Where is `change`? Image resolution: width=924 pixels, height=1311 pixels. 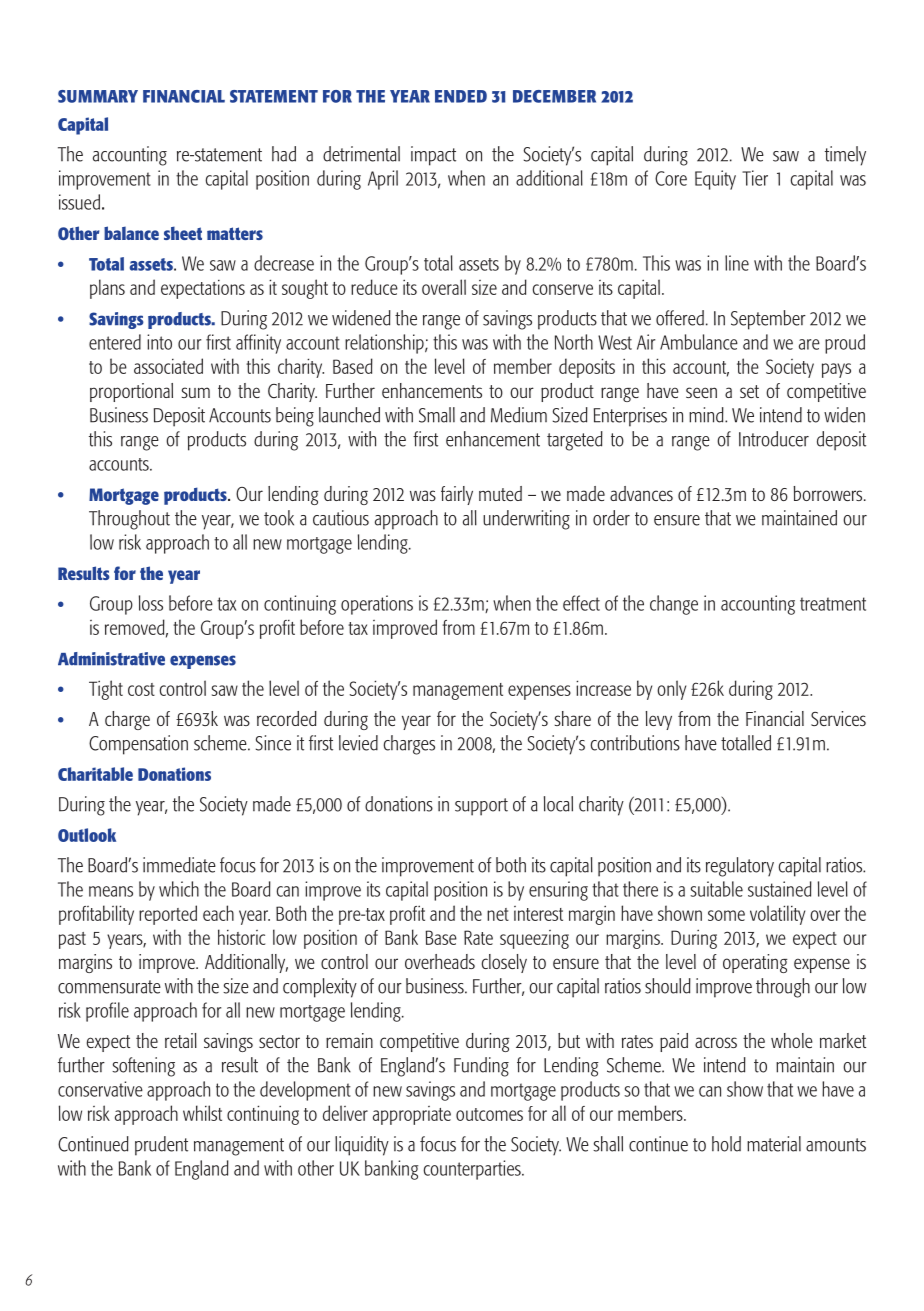 change is located at coordinates (674, 605).
